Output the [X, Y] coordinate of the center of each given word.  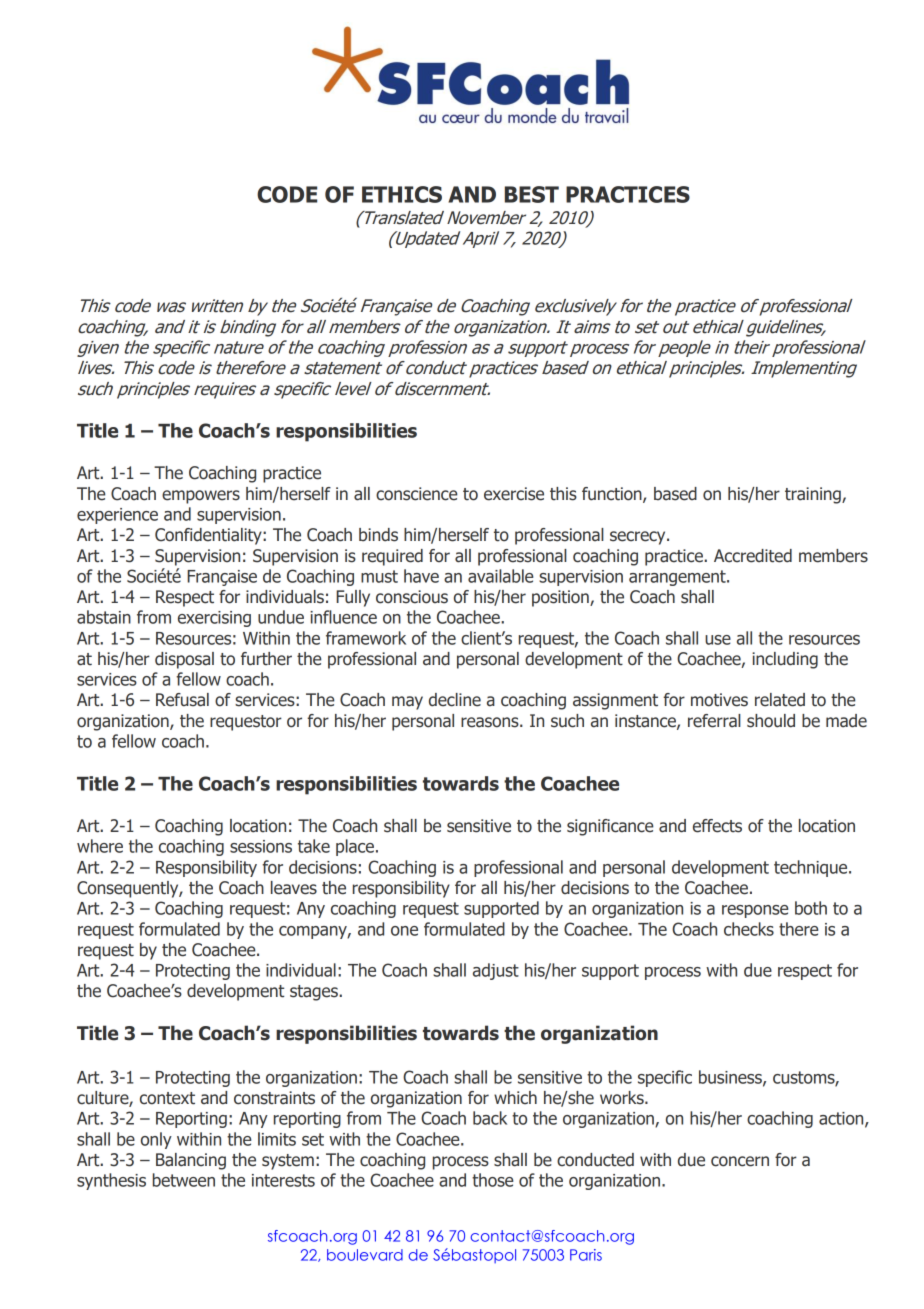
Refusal [182, 700]
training [814, 495]
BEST [532, 194]
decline [455, 700]
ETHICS [402, 194]
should [771, 721]
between [184, 1180]
